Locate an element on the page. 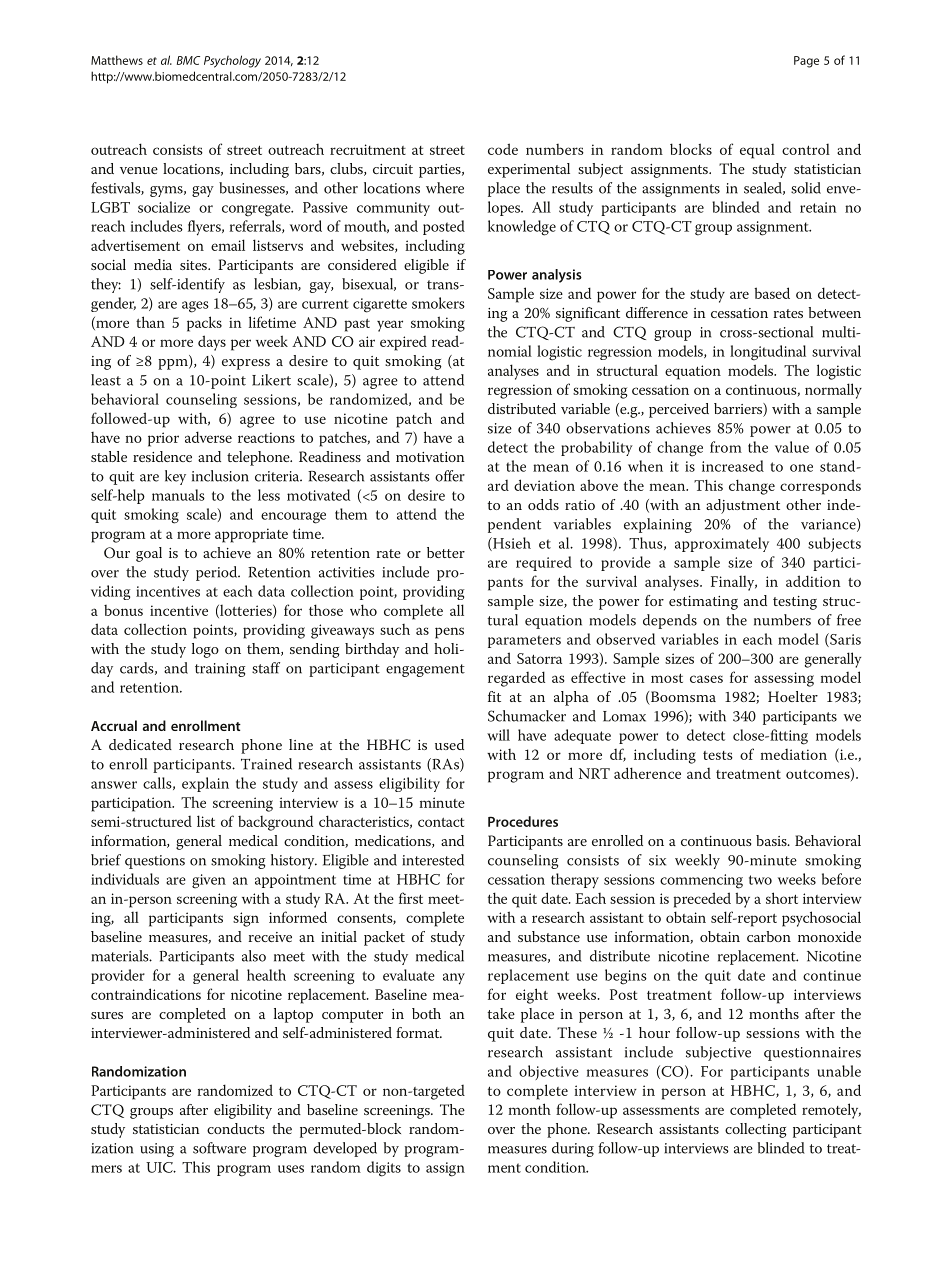 The image size is (952, 1270). adverse is located at coordinates (208, 437).
